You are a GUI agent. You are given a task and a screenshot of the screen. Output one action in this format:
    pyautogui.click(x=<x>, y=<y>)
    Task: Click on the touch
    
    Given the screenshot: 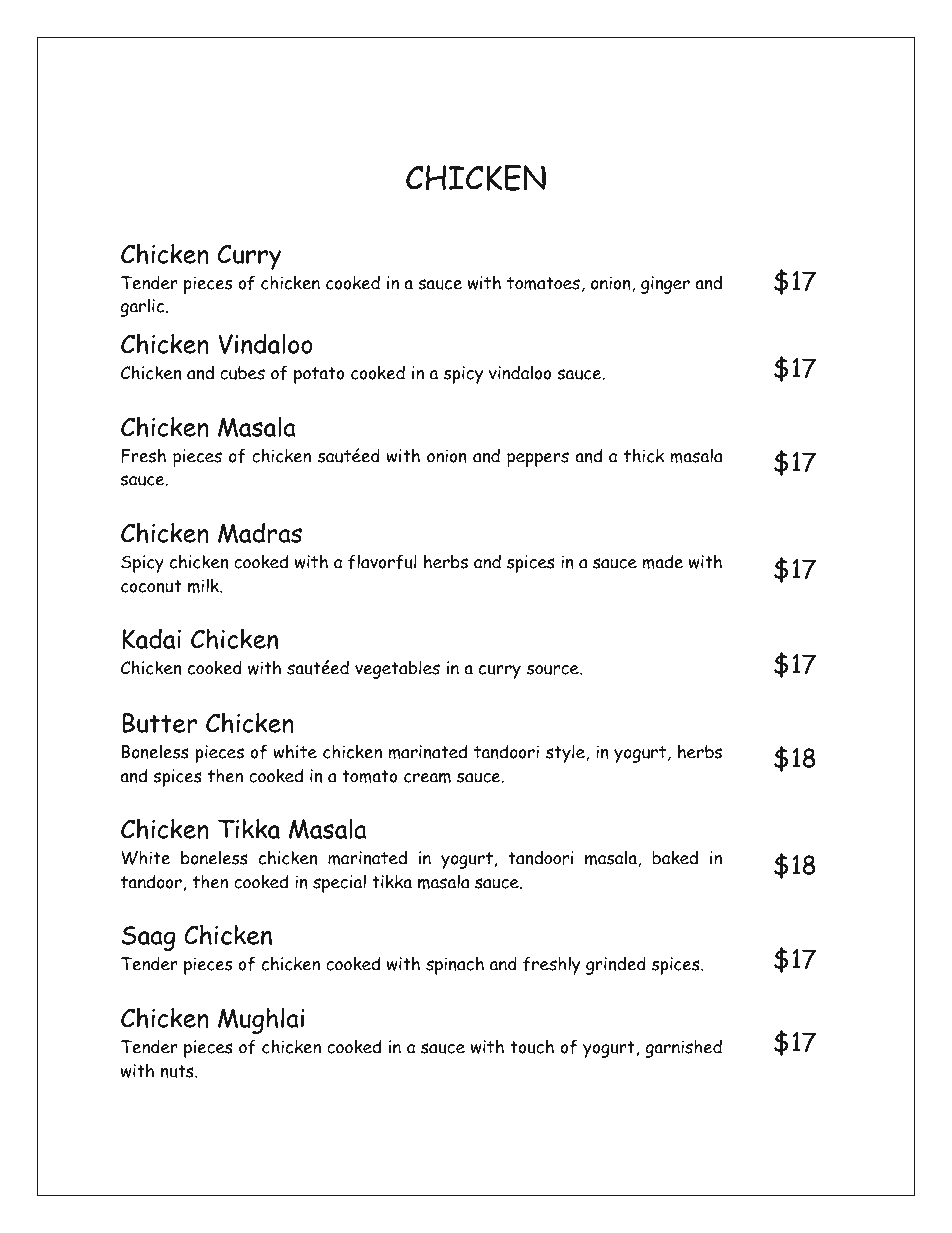 What is the action you would take?
    pyautogui.click(x=532, y=1046)
